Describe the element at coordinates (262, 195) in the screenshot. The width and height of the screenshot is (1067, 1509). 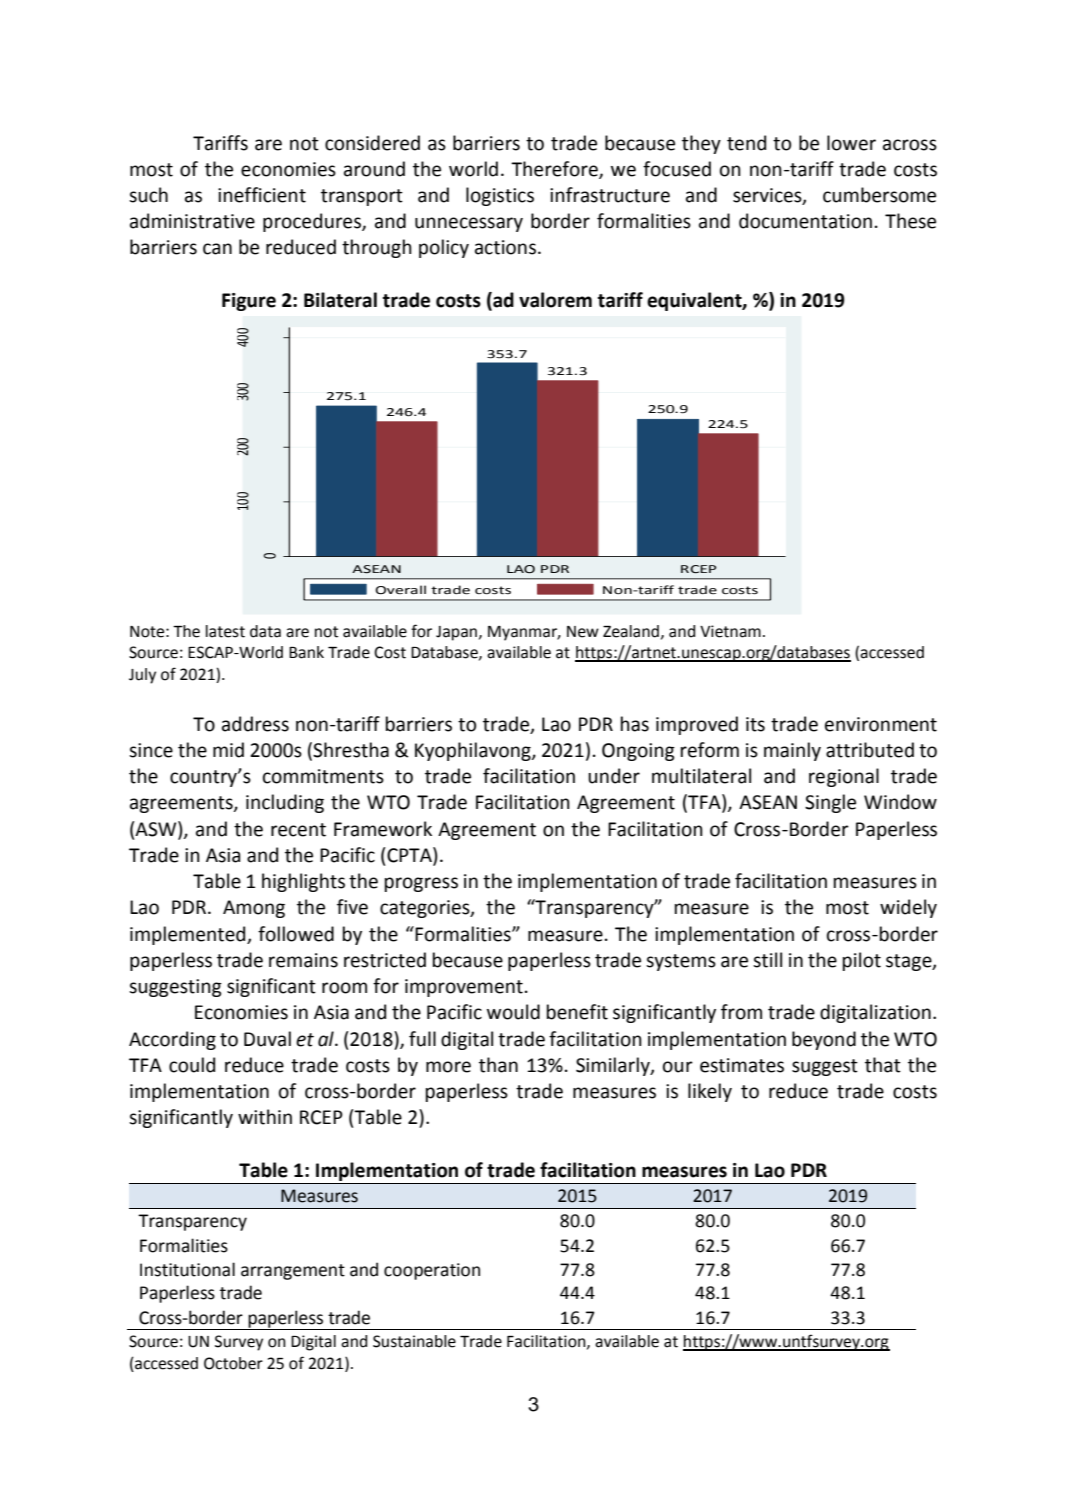
I see `inefficient` at that location.
